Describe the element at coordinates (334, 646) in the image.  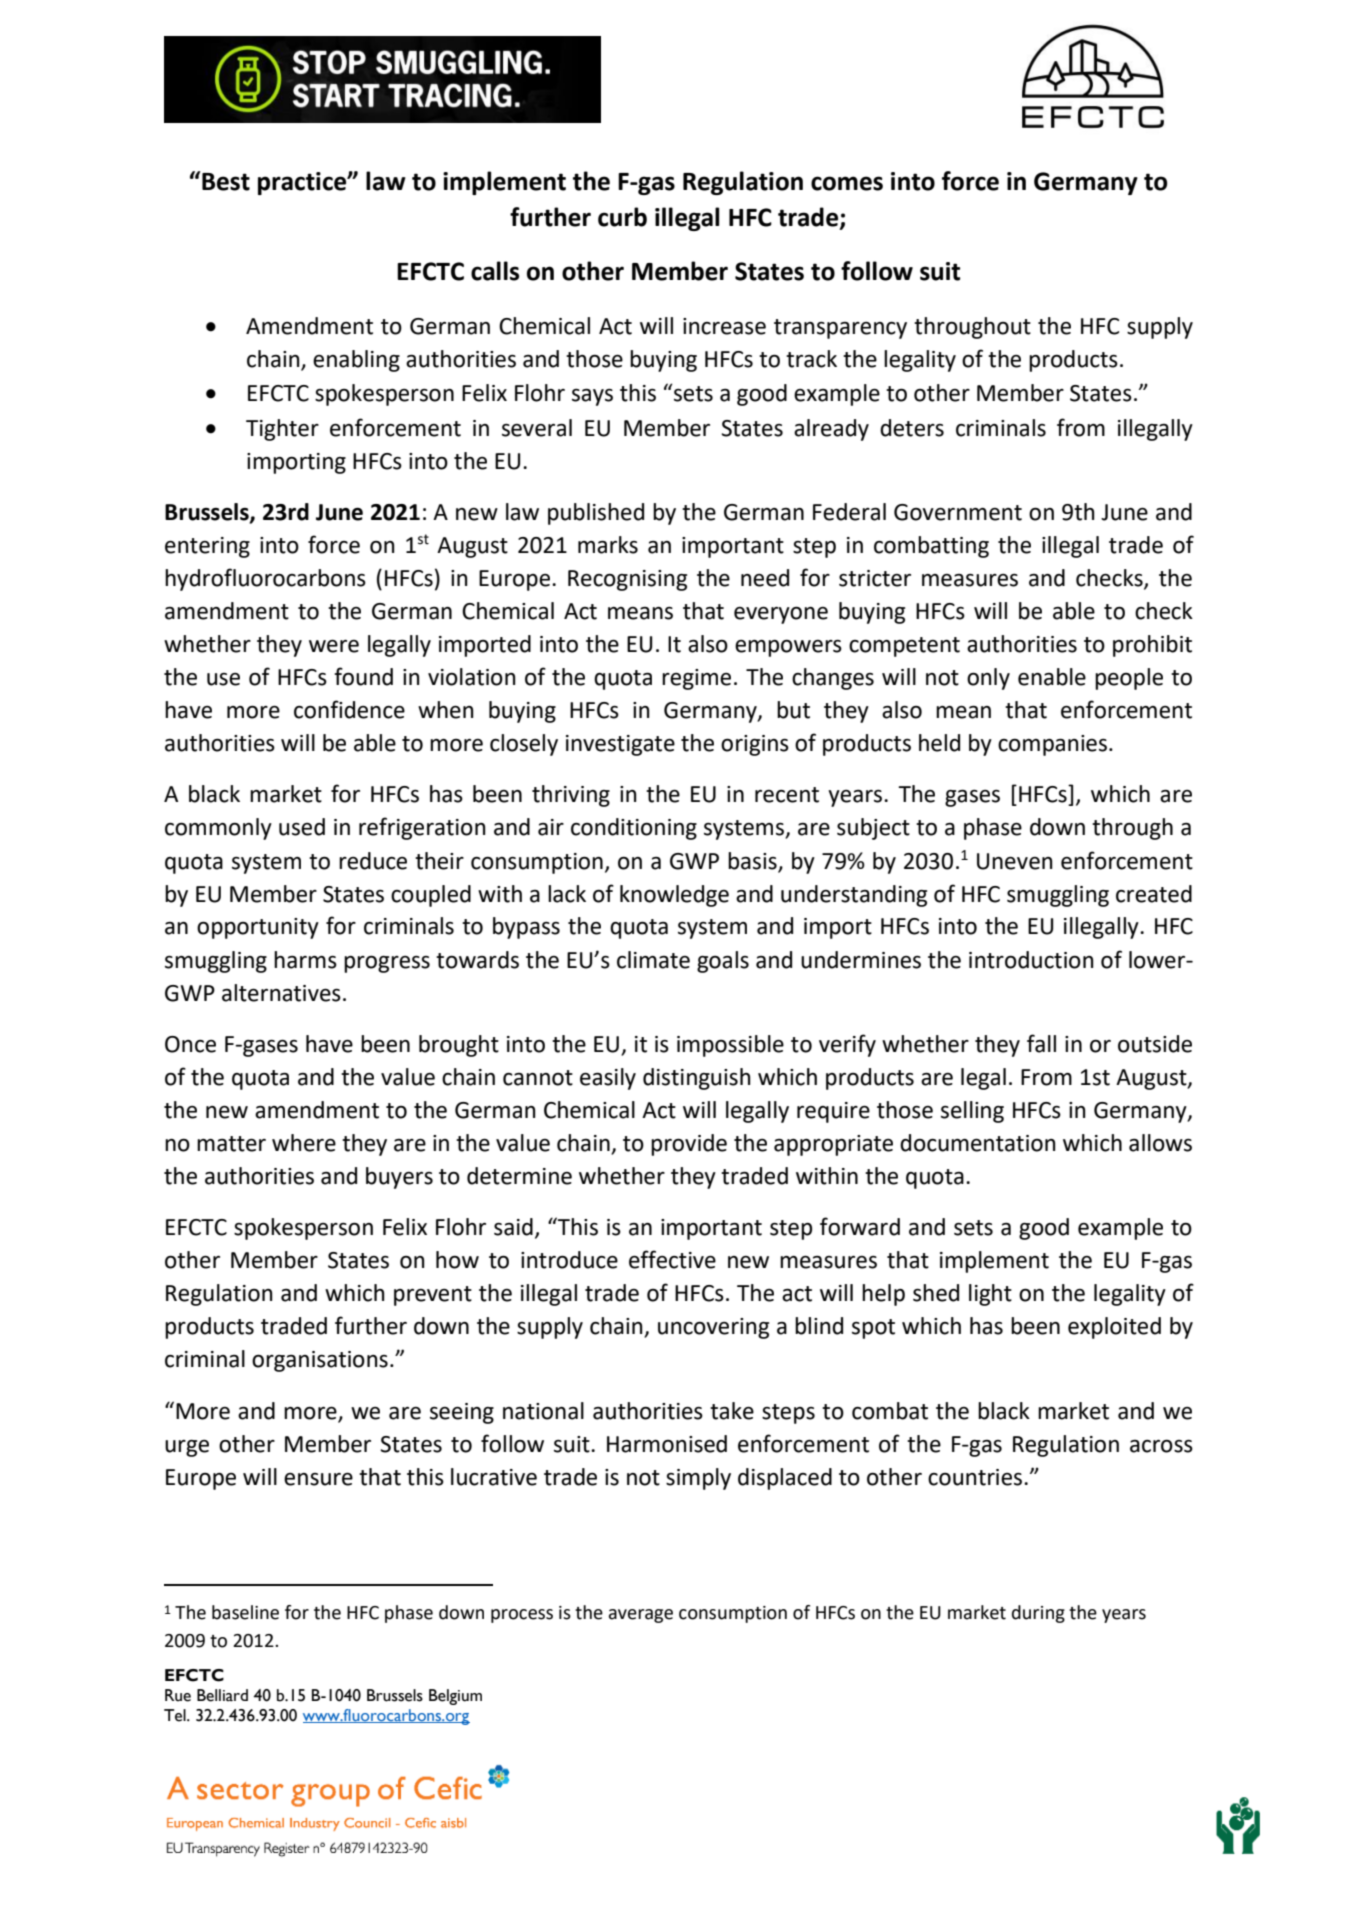
I see `were` at that location.
